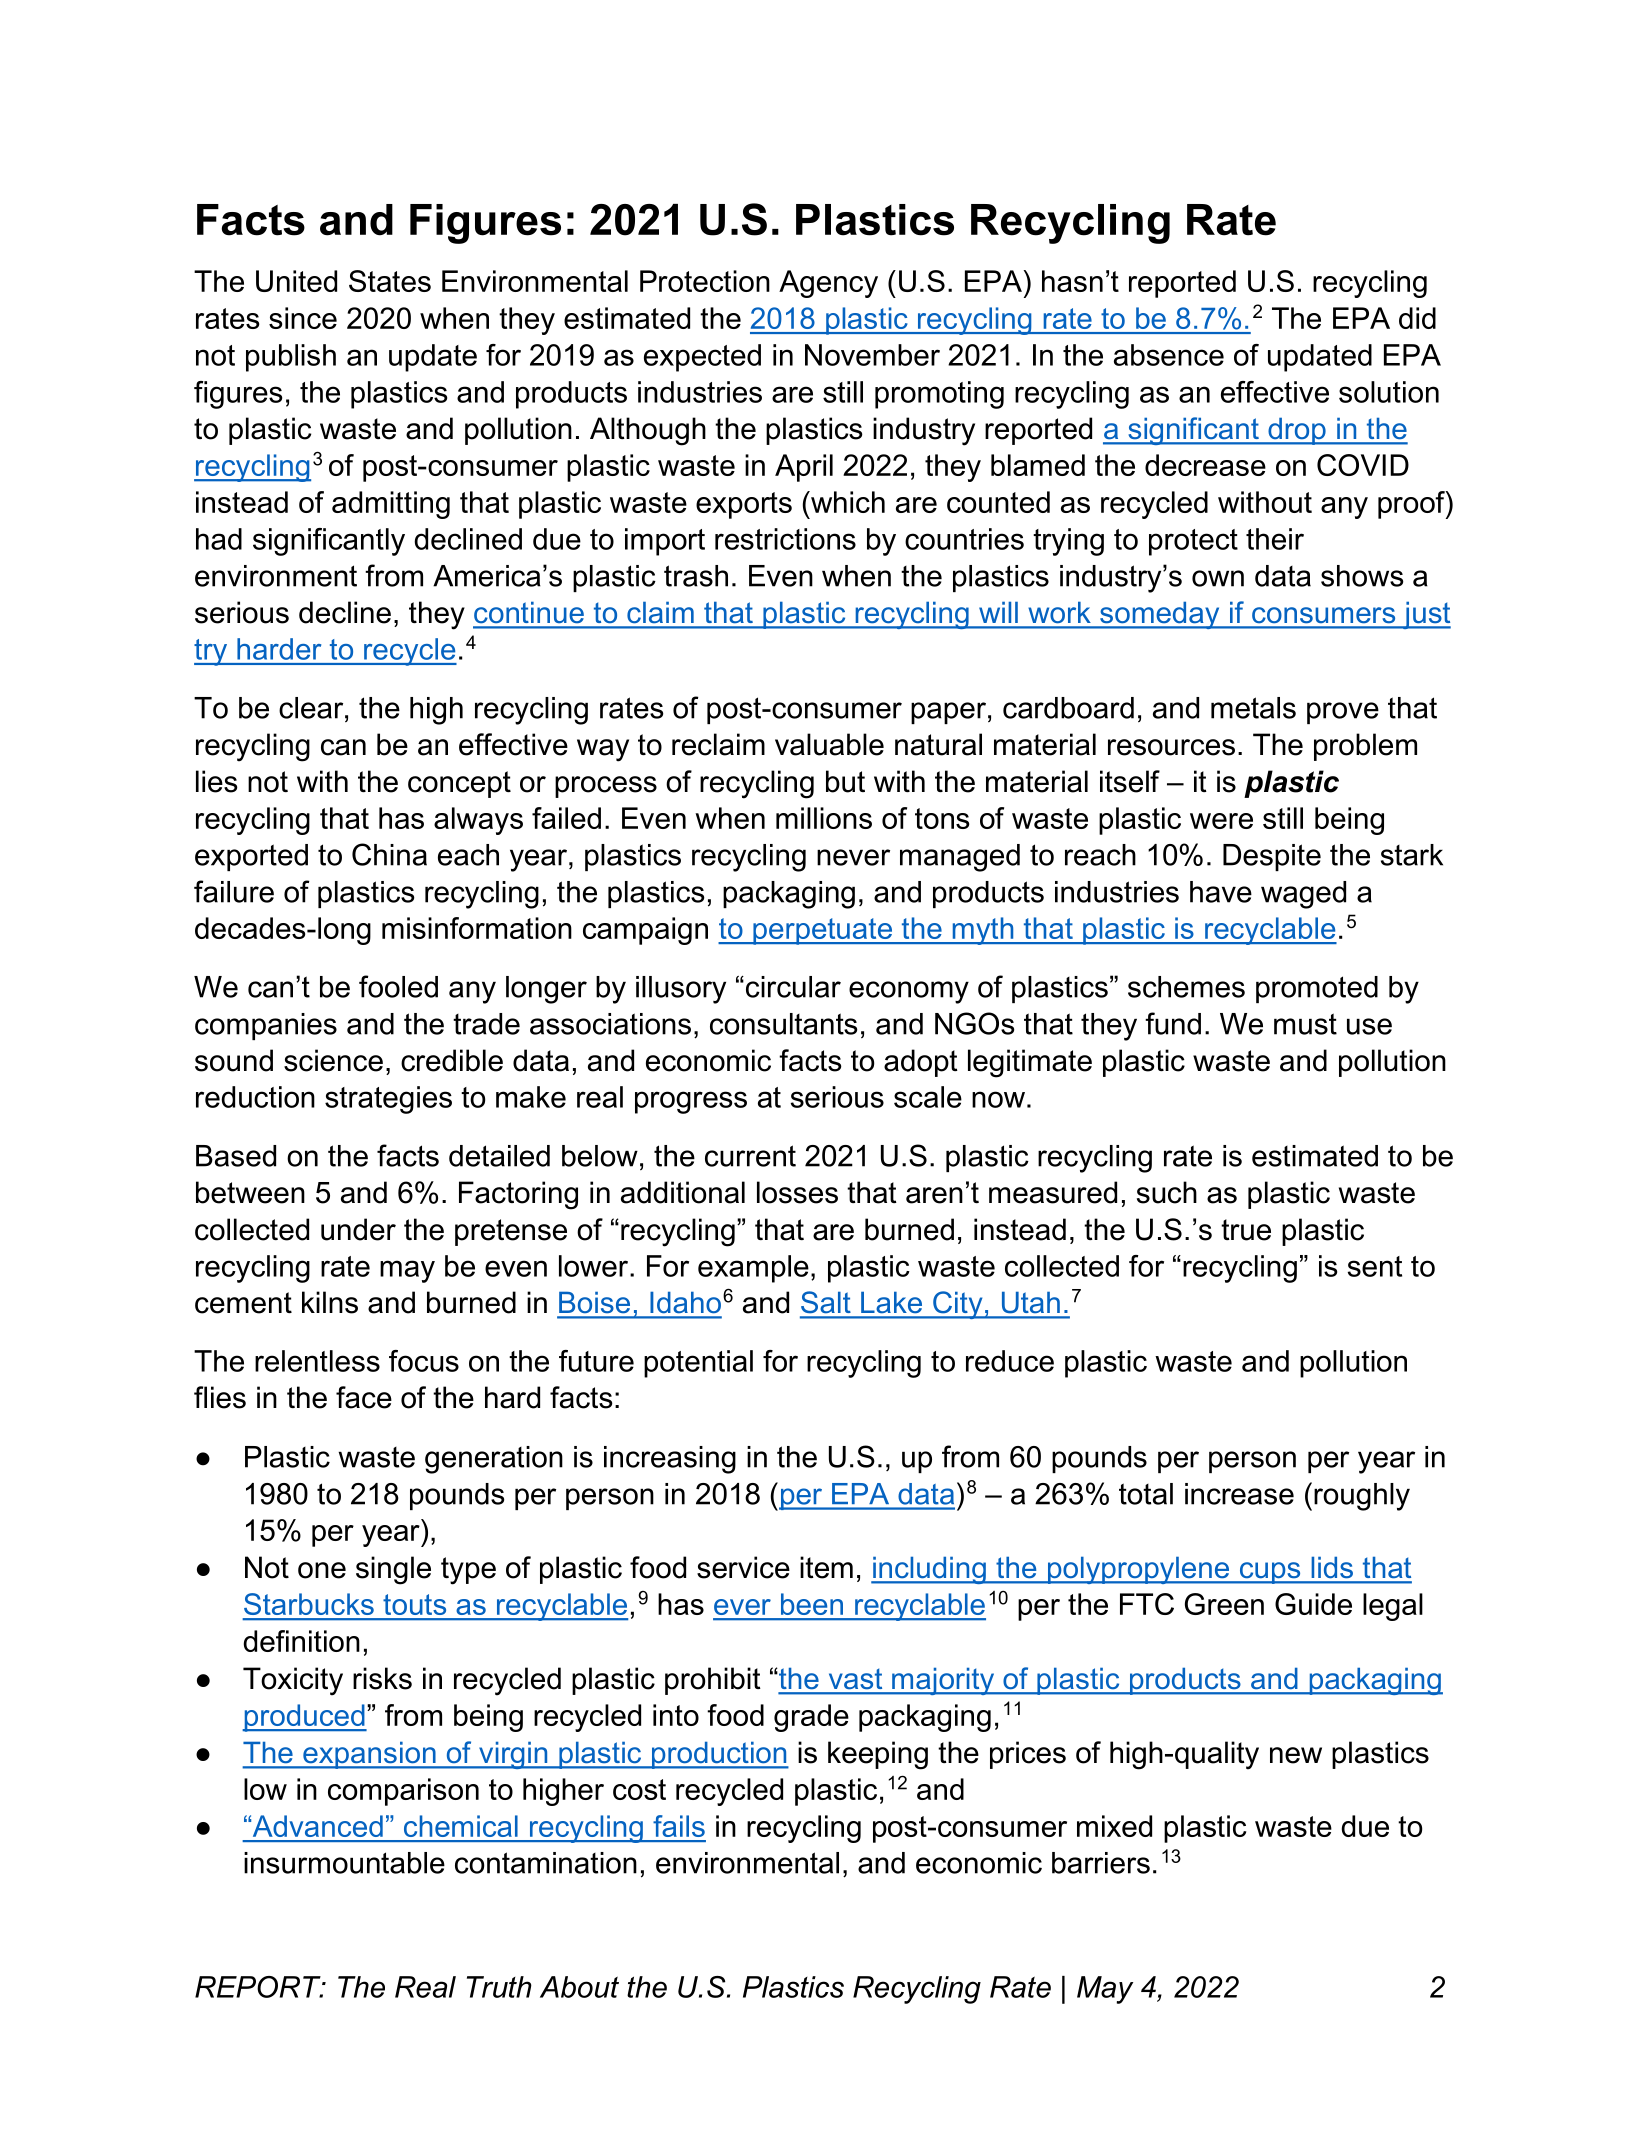  Describe the element at coordinates (344, 1863) in the screenshot. I see `insurmountable` at that location.
